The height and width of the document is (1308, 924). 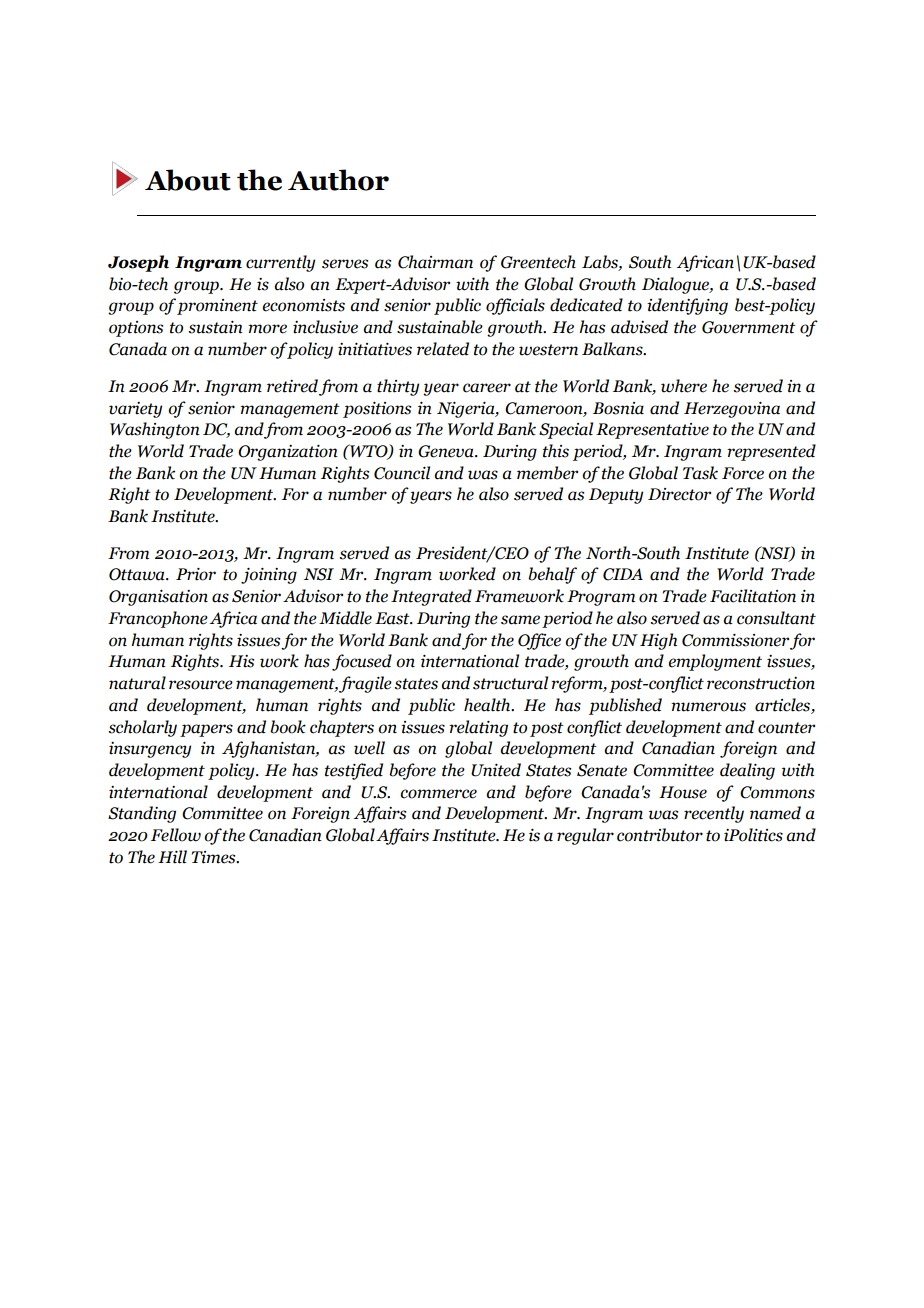 What do you see at coordinates (196, 574) in the document?
I see `Prior` at bounding box center [196, 574].
